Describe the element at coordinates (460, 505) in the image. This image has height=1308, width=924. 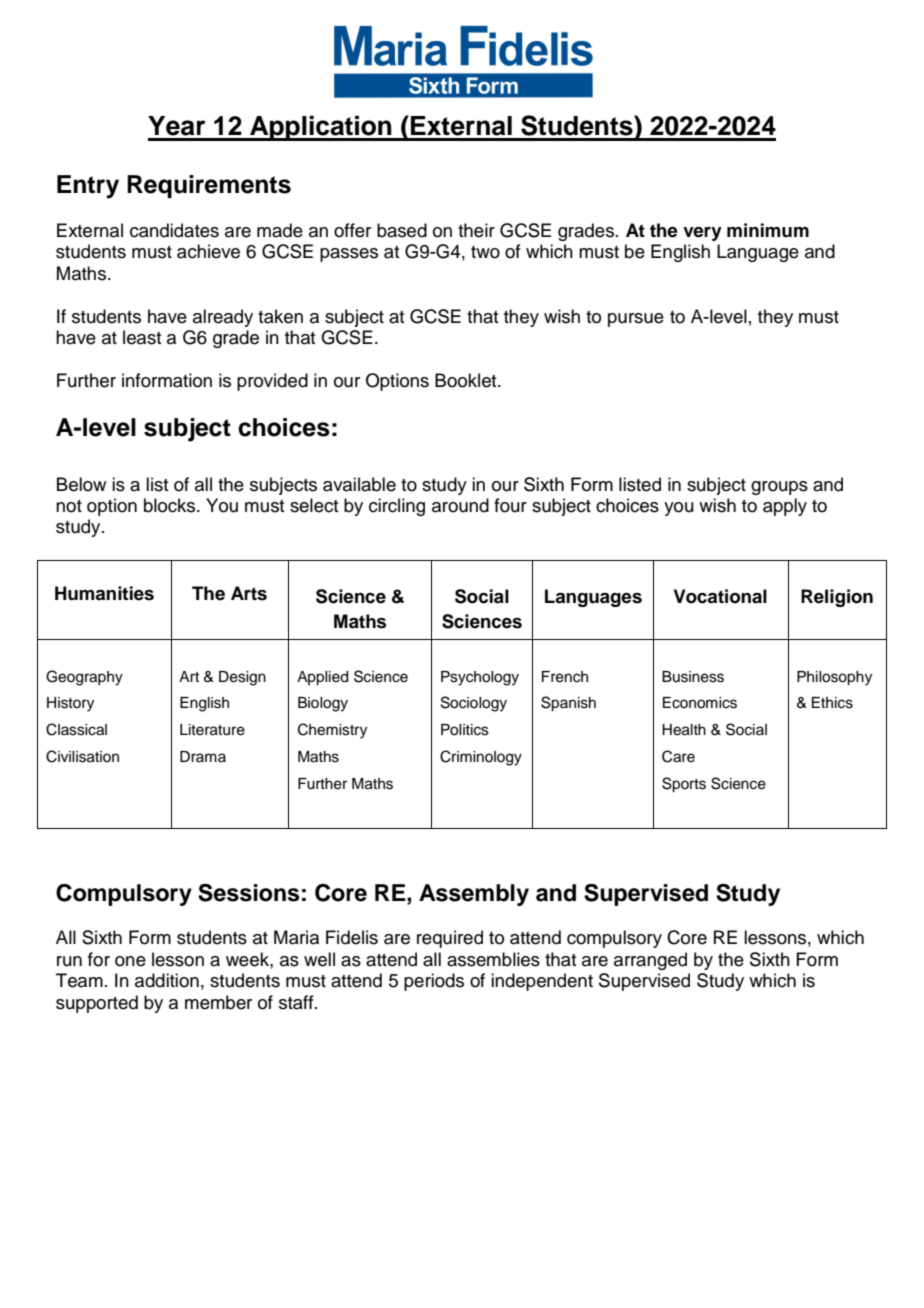
I see `around` at that location.
